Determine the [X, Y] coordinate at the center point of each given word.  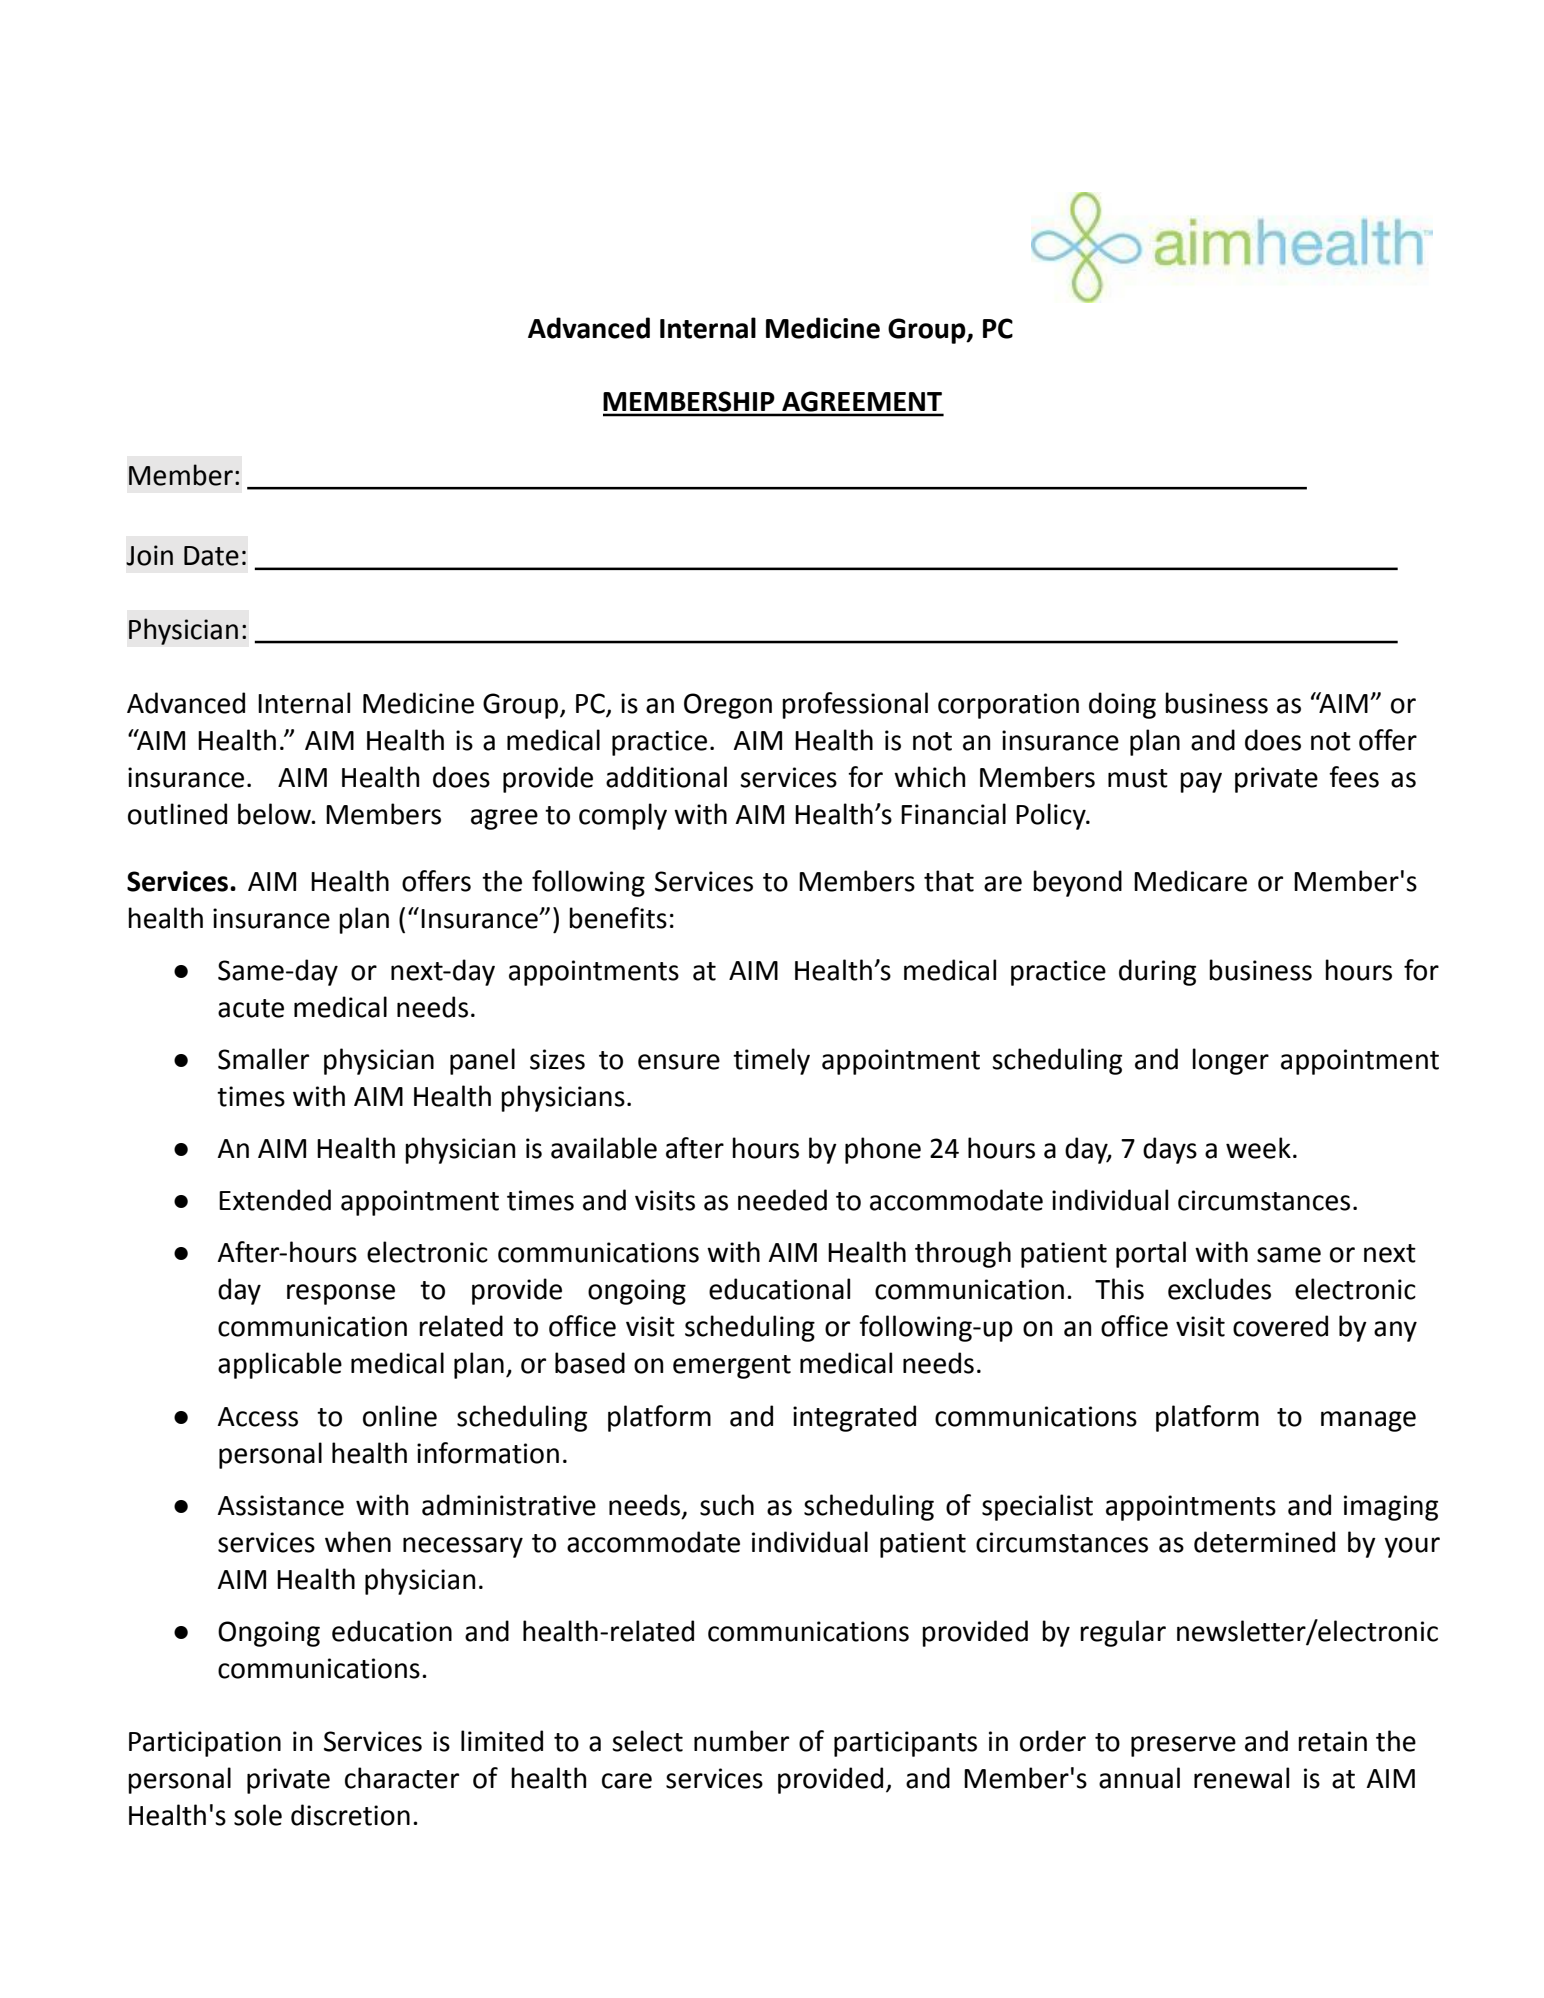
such [727, 1505]
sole [258, 1815]
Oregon [728, 706]
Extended [275, 1200]
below [275, 814]
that [949, 881]
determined [1264, 1542]
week [1258, 1148]
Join [149, 555]
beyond [1077, 883]
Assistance [280, 1505]
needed [782, 1200]
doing [1122, 705]
